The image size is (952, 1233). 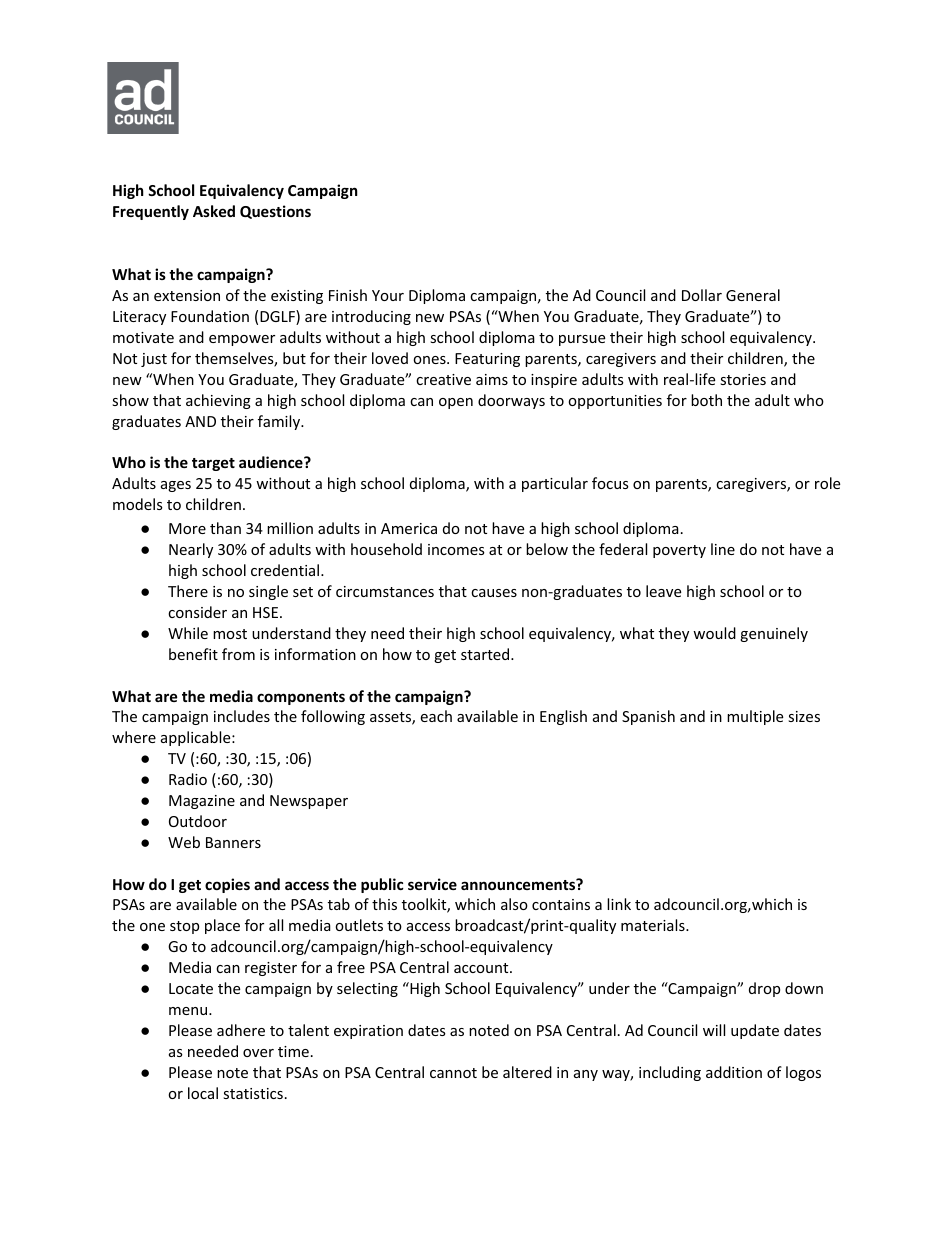 I want to click on each, so click(x=436, y=716).
